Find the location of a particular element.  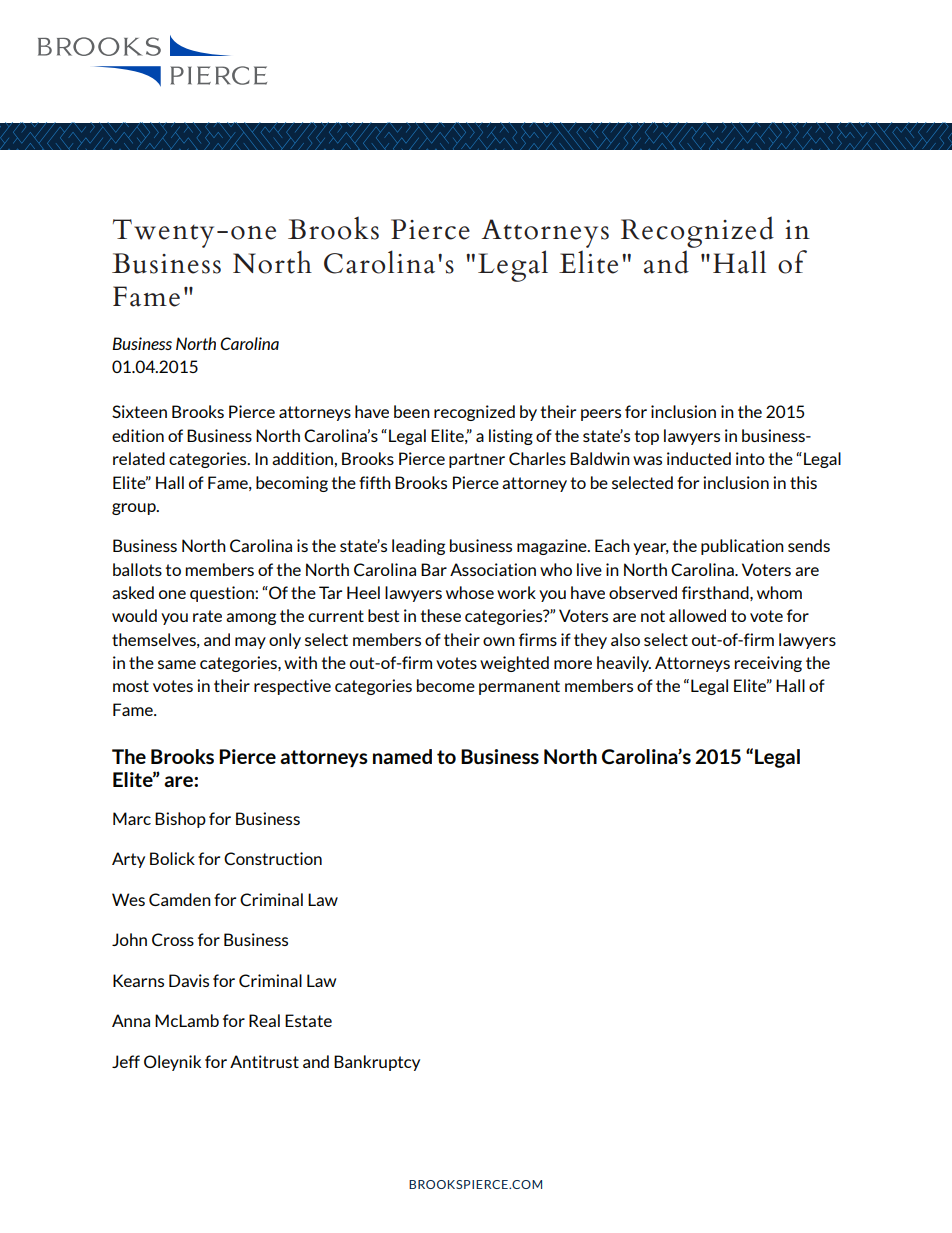

listing is located at coordinates (511, 437).
